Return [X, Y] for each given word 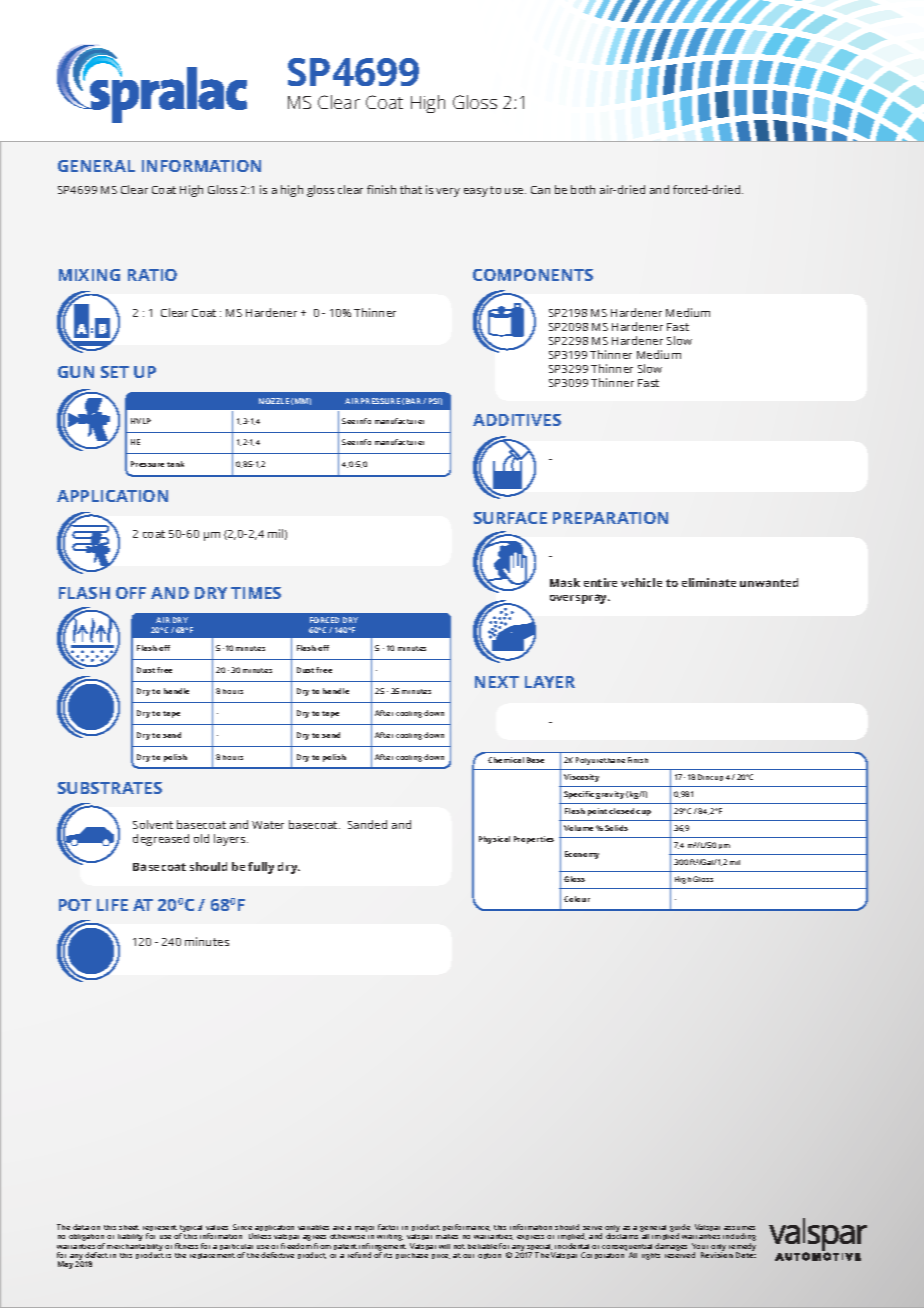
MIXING [89, 275]
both [583, 189]
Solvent [153, 824]
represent [160, 1230]
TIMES [256, 593]
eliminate [709, 582]
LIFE [112, 905]
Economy [582, 855]
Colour [577, 899]
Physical [494, 840]
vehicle [641, 582]
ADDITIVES [517, 420]
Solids [616, 828]
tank [175, 464]
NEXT [497, 682]
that [411, 189]
